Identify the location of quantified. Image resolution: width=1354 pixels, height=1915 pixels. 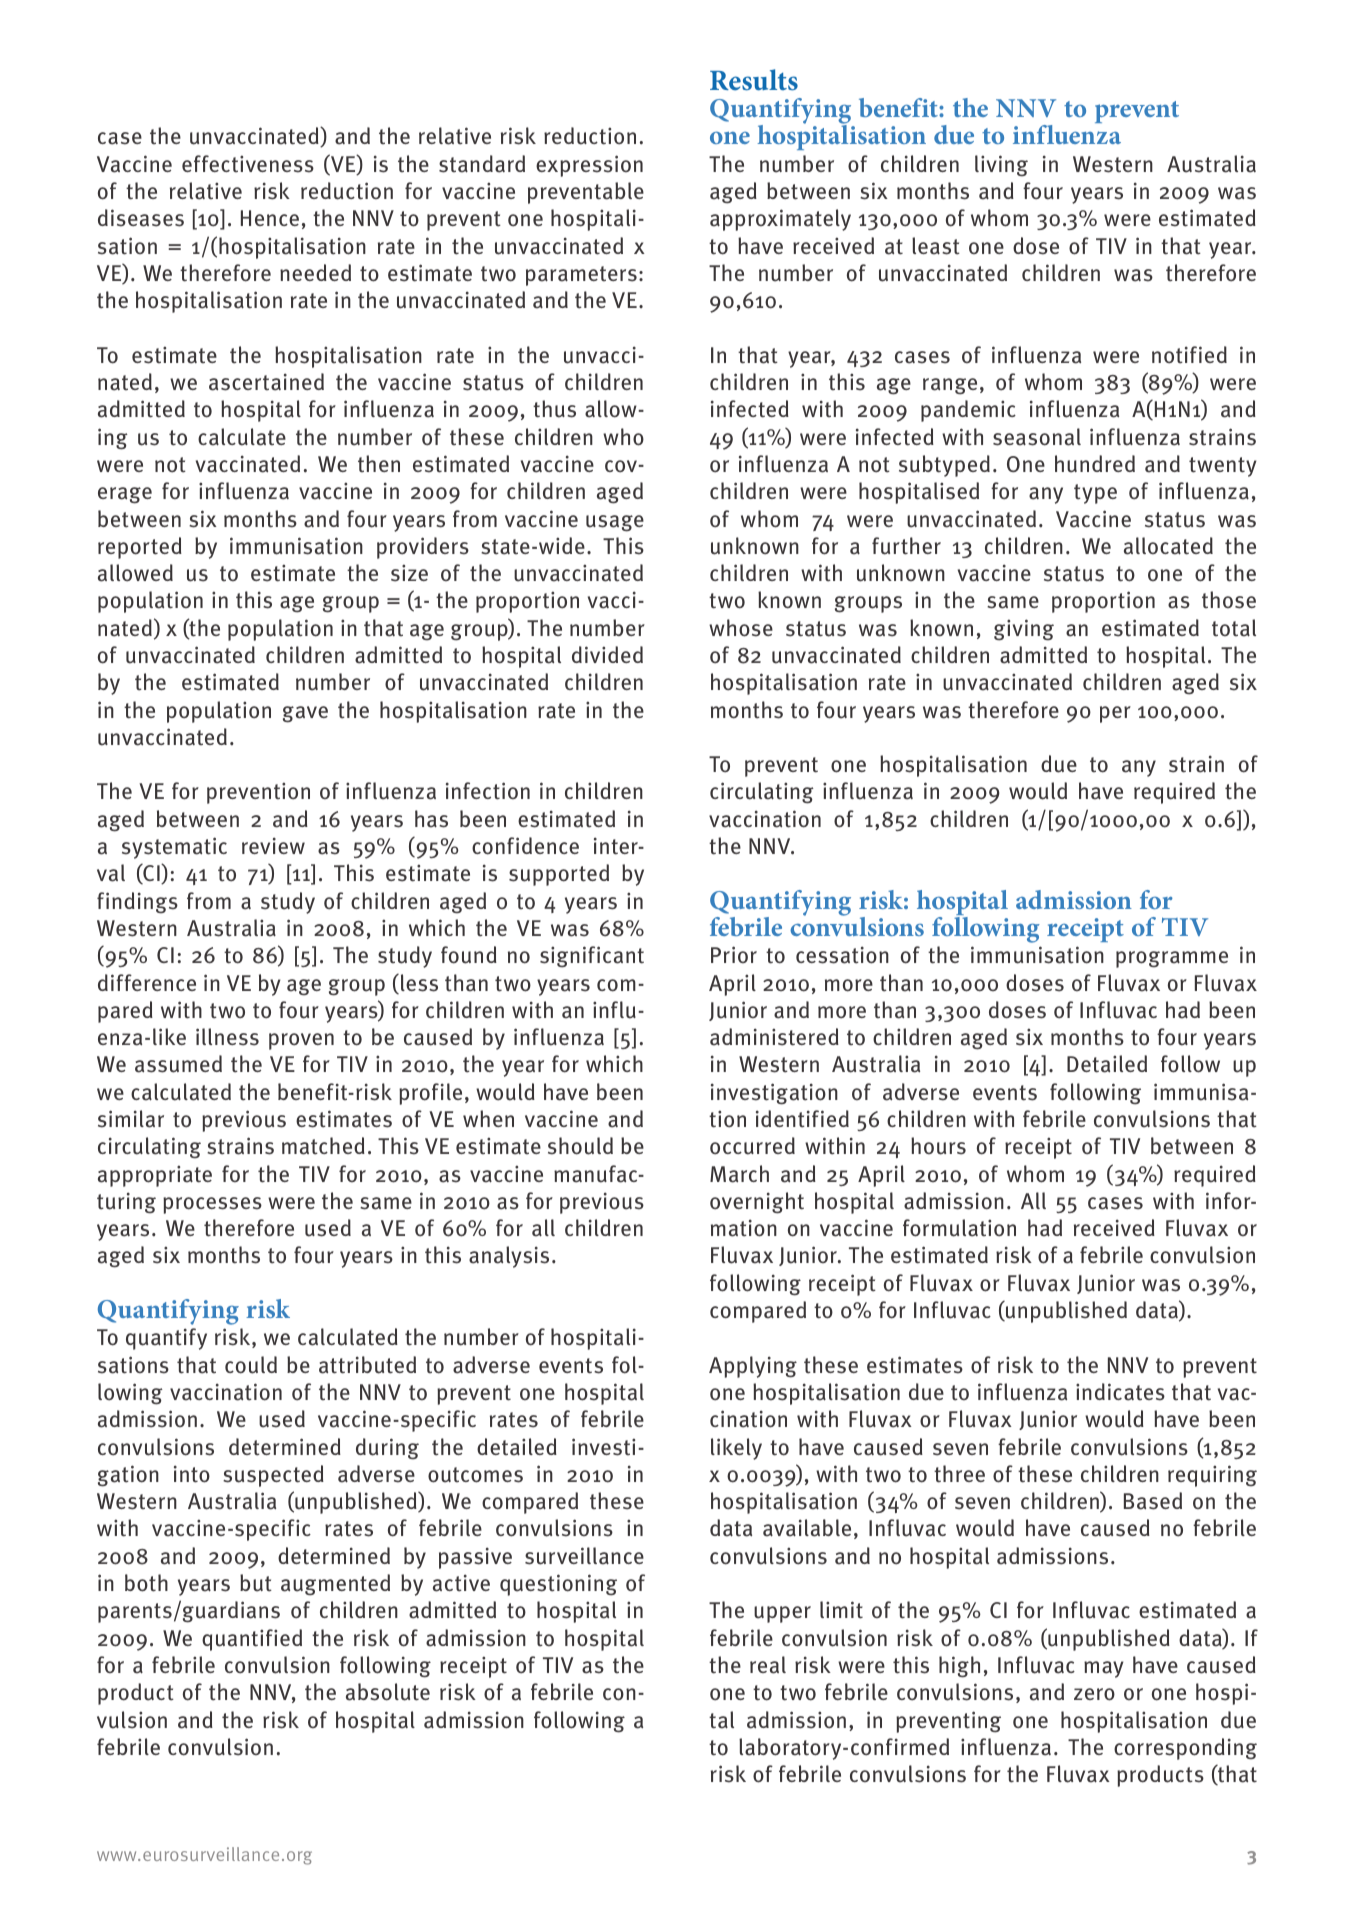
(252, 1640).
